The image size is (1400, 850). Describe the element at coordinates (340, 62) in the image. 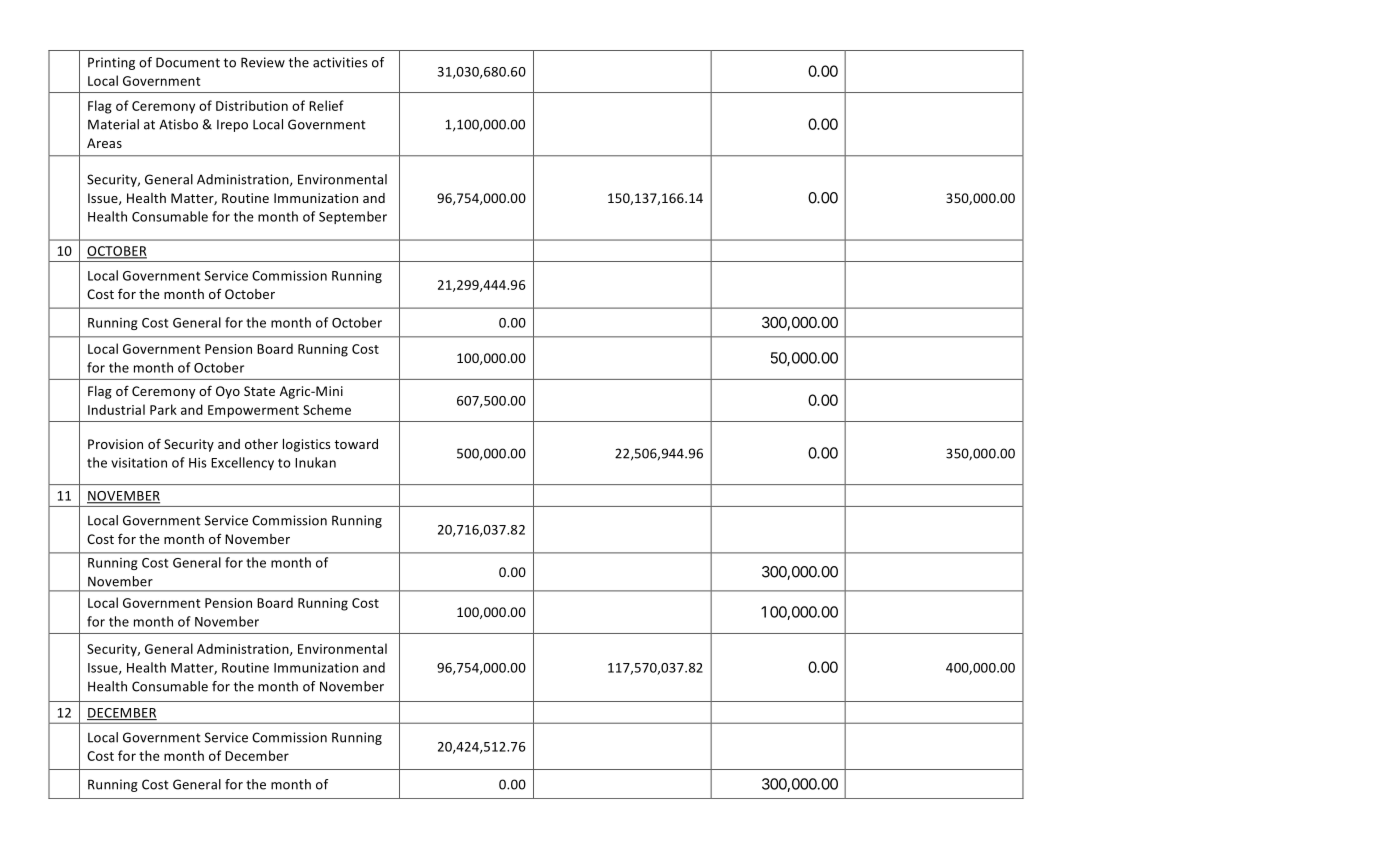

I see `activities` at that location.
